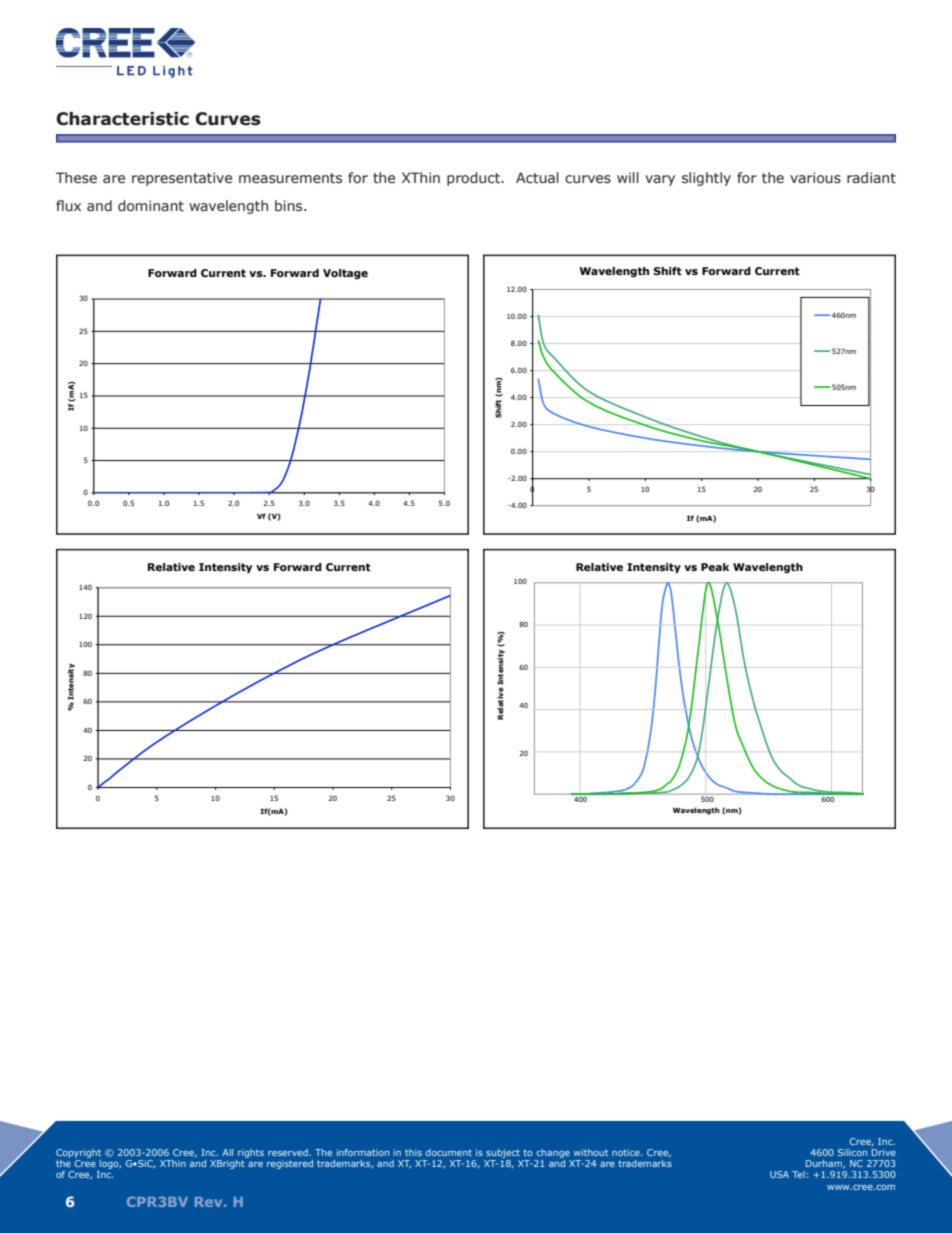 Image resolution: width=952 pixels, height=1233 pixels. What do you see at coordinates (227, 1152) in the screenshot?
I see `All` at bounding box center [227, 1152].
